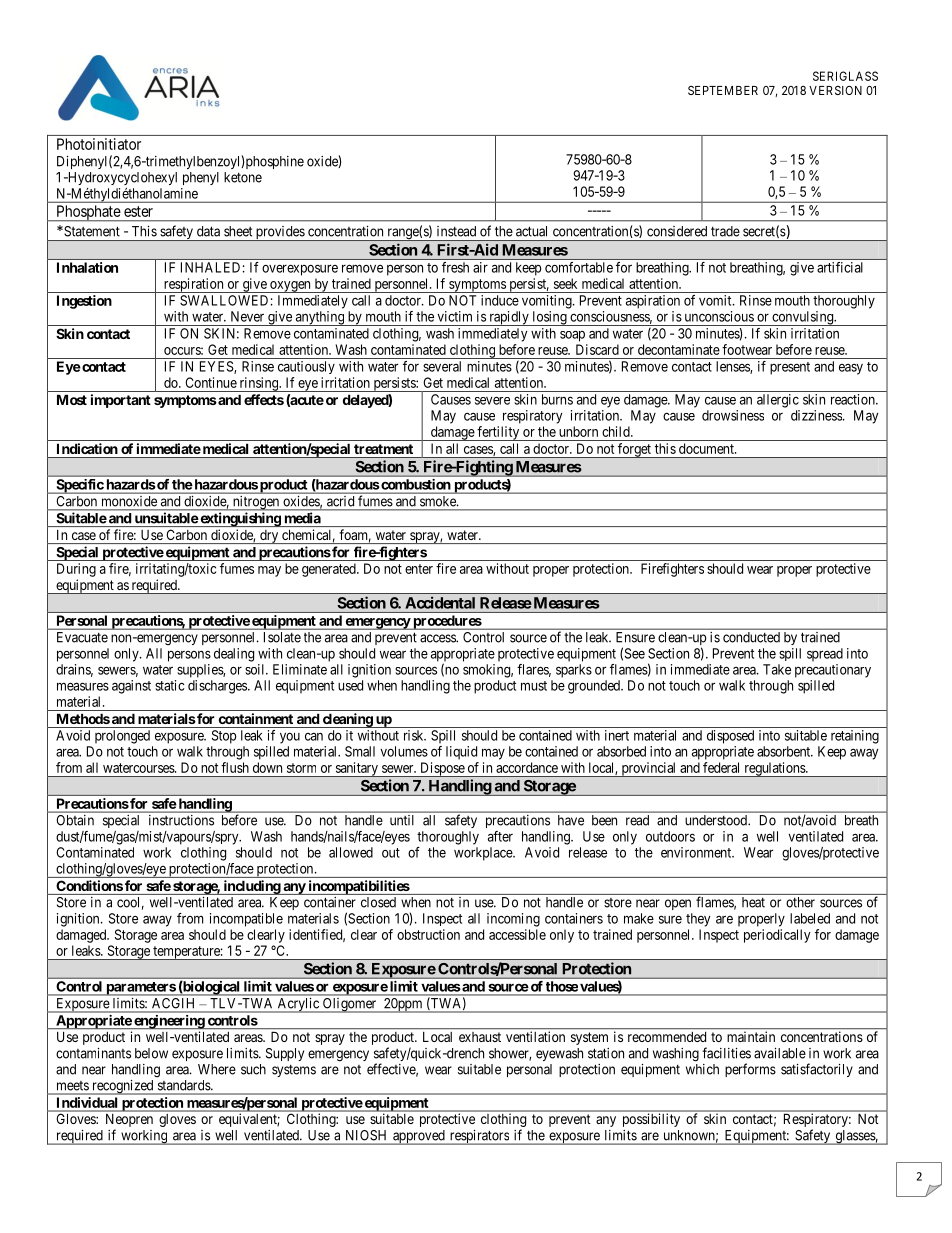  What do you see at coordinates (461, 753) in the document?
I see `liquid` at bounding box center [461, 753].
